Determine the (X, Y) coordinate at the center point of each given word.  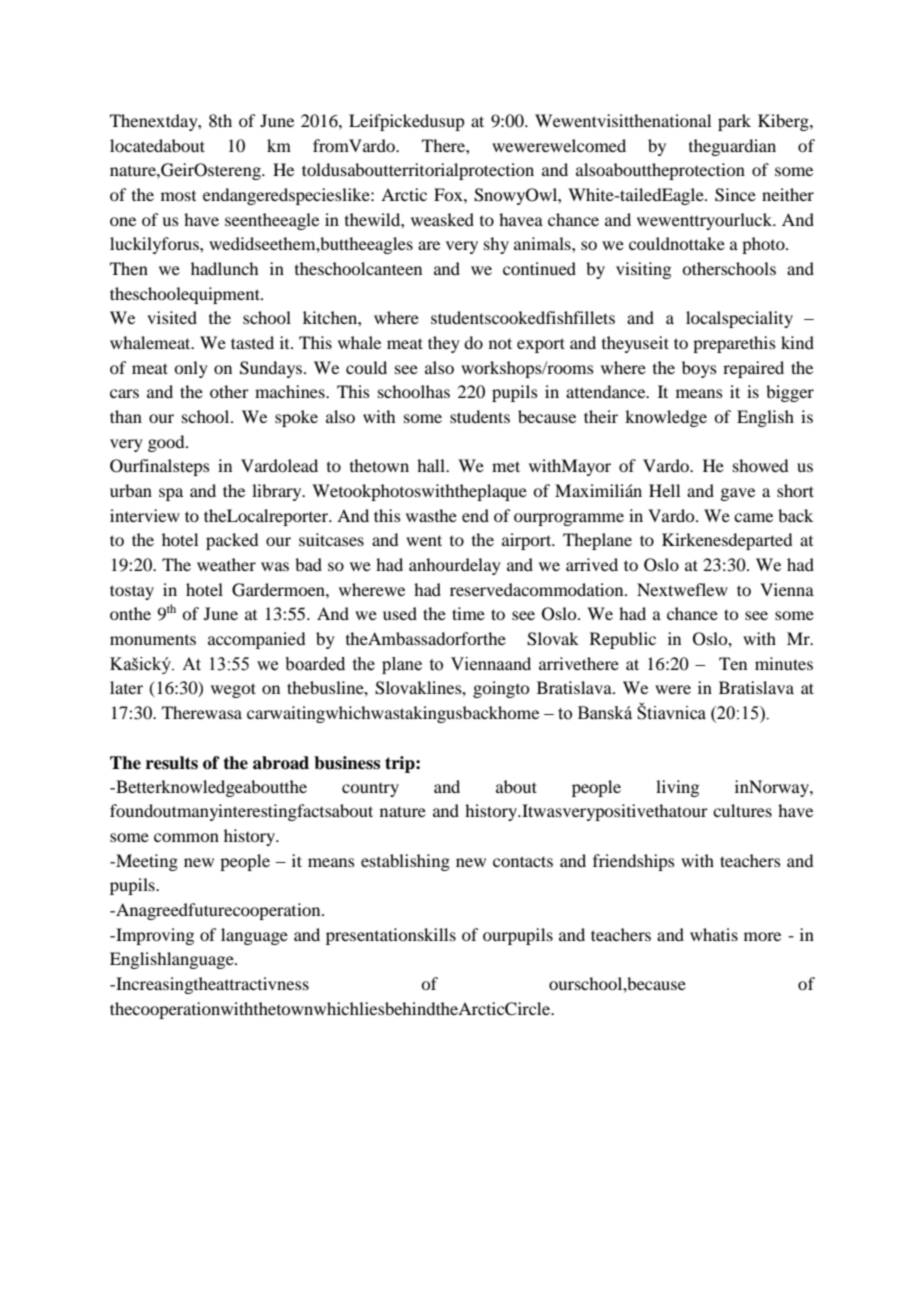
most (178, 196)
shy (496, 245)
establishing (405, 862)
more (762, 936)
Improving (154, 936)
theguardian (732, 147)
